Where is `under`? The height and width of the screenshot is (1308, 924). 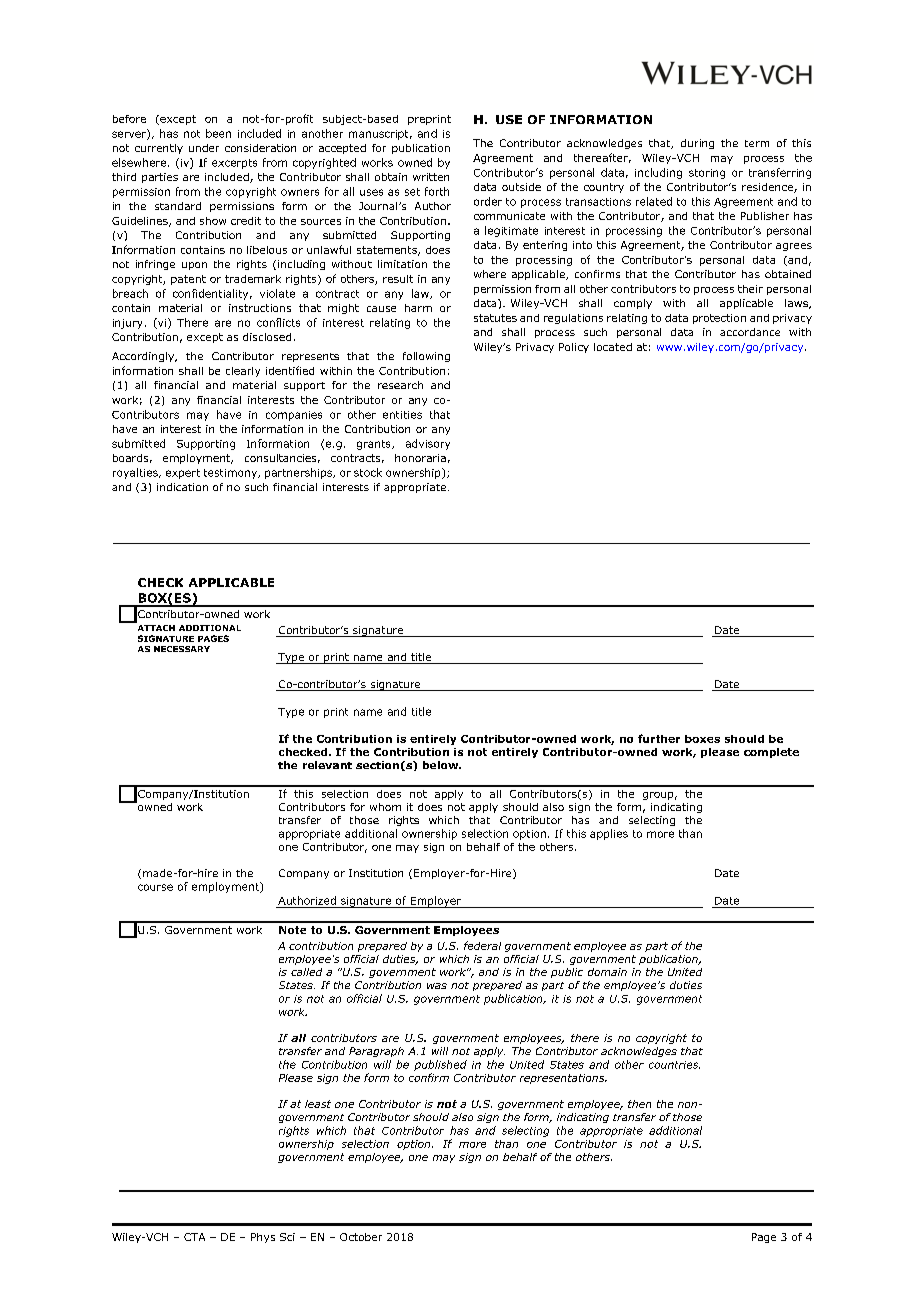
under is located at coordinates (204, 148).
